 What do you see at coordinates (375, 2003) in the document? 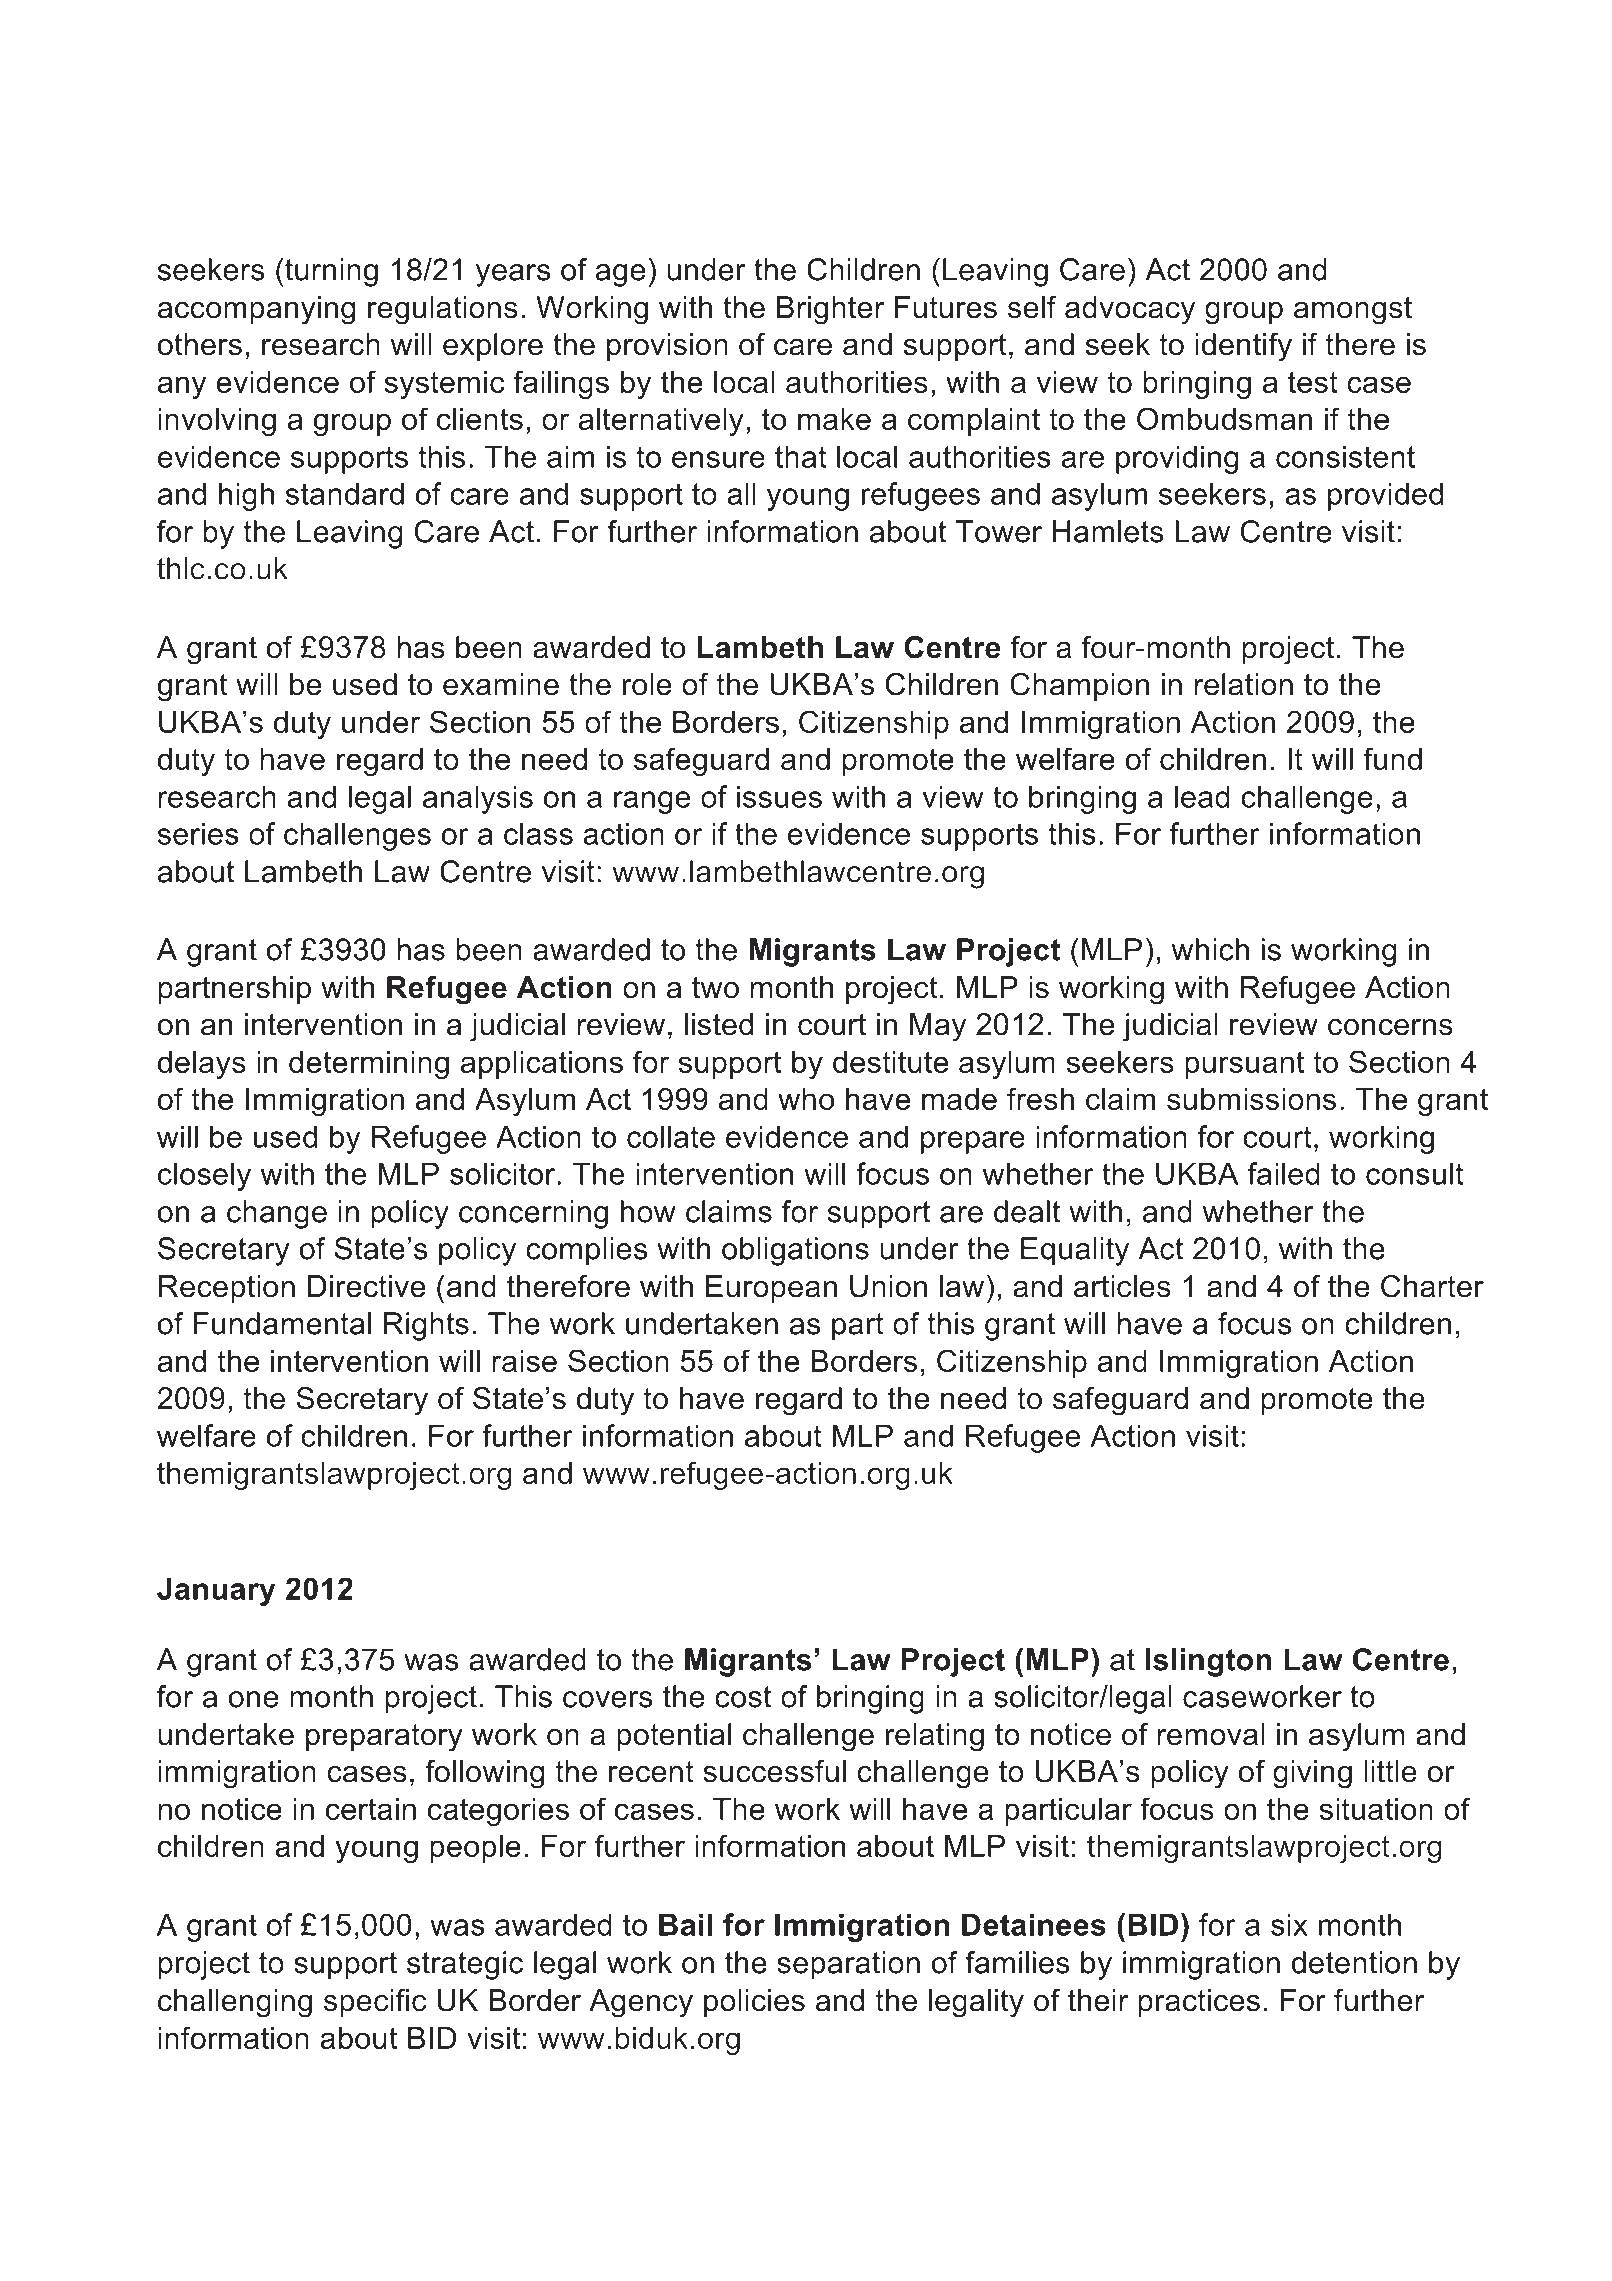
I see `specific` at bounding box center [375, 2003].
